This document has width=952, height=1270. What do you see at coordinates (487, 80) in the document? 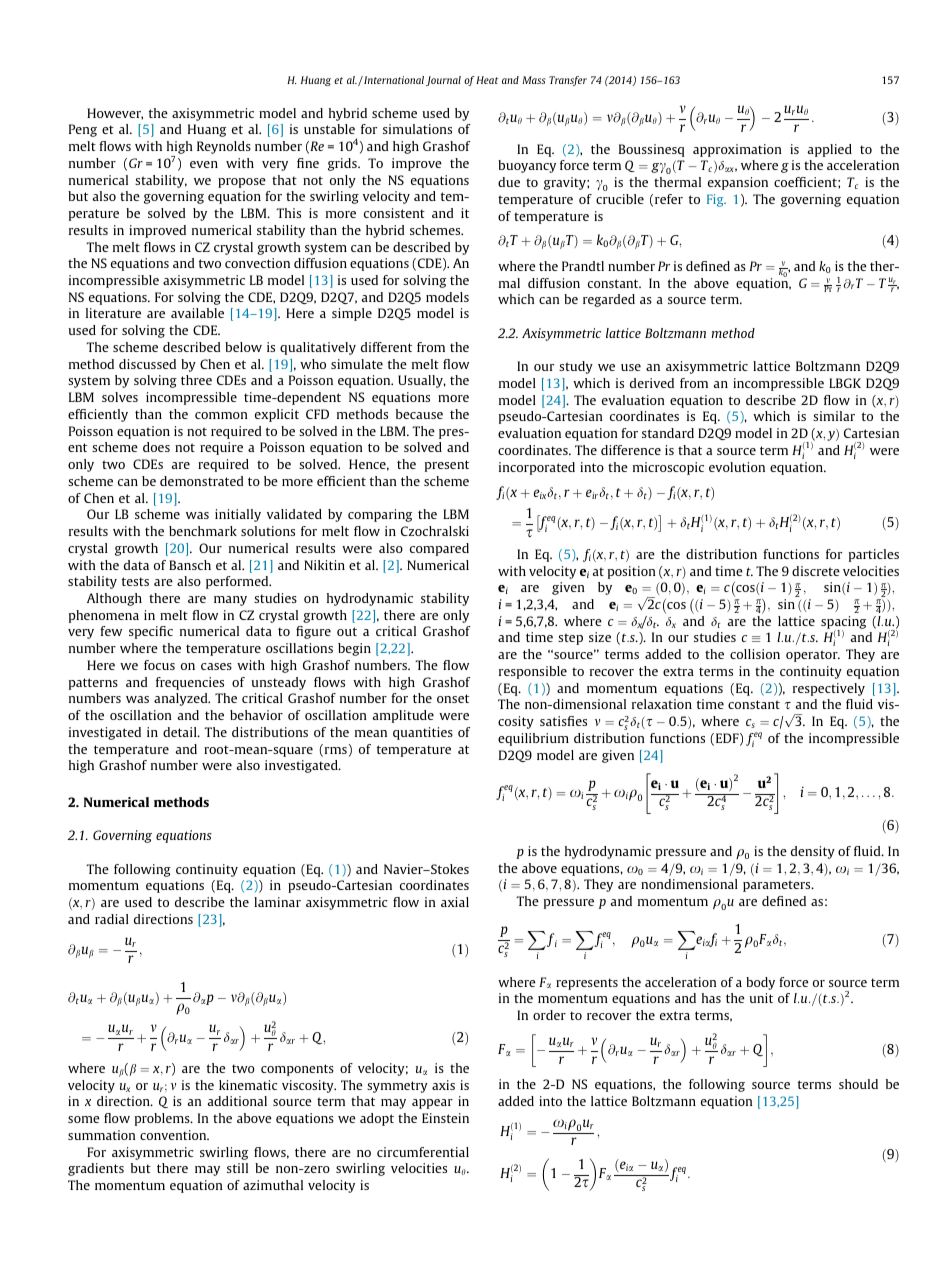
I see `Heat` at bounding box center [487, 80].
